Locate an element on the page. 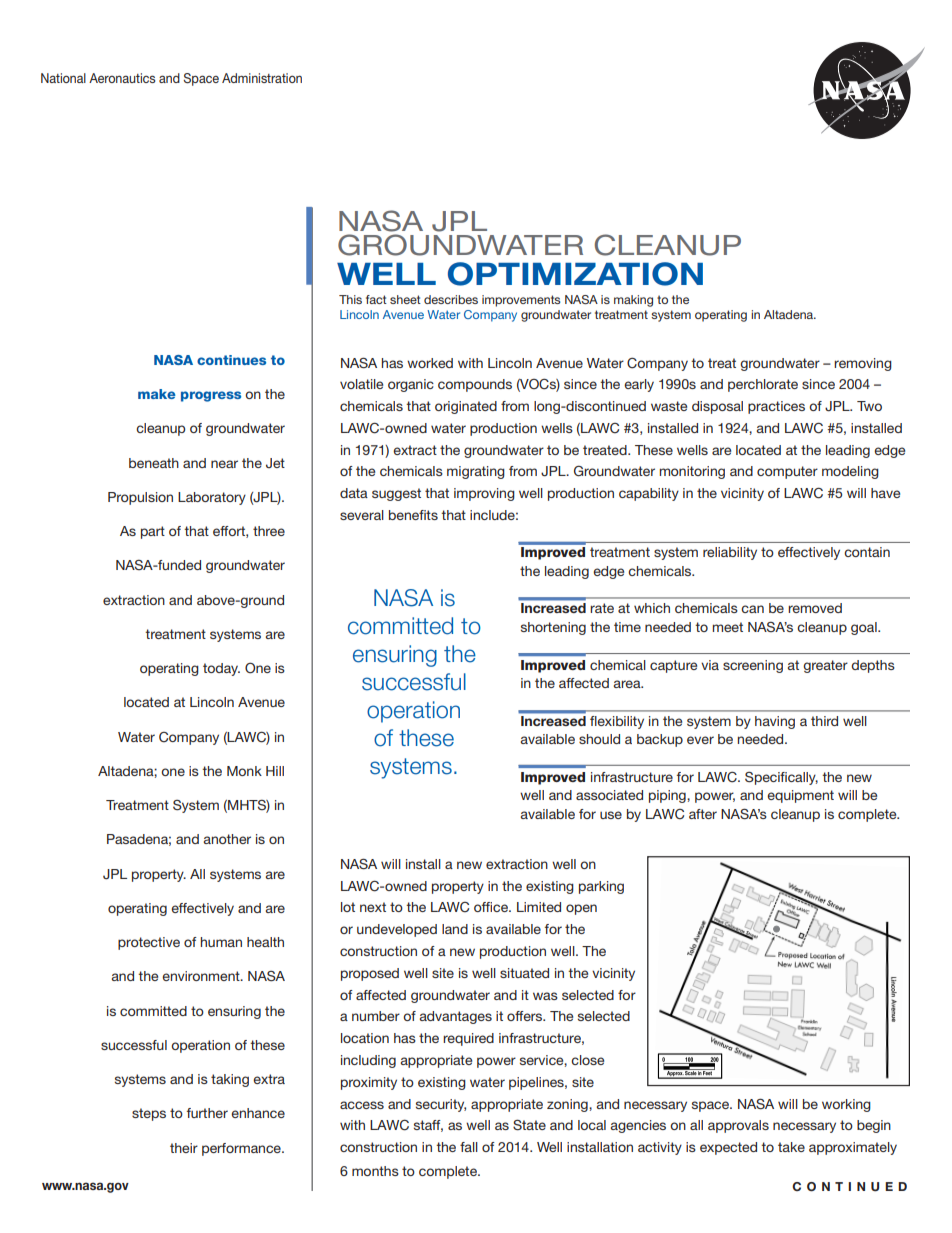  their is located at coordinates (184, 1148).
